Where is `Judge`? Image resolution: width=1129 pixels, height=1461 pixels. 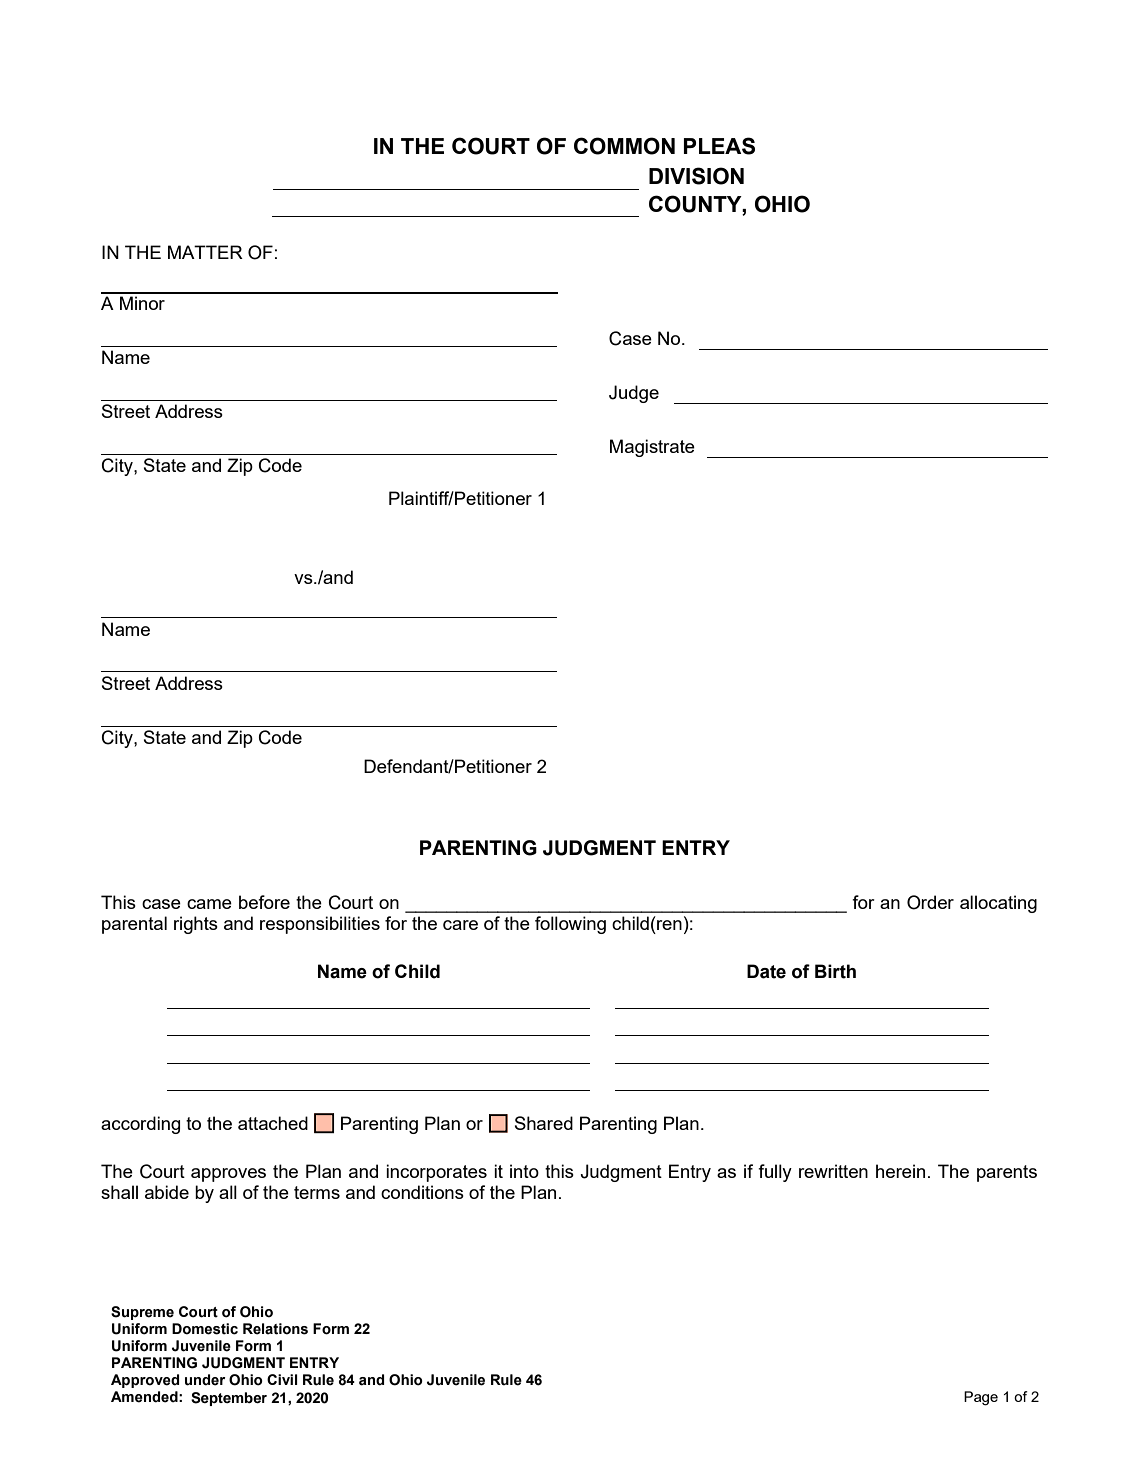
Judge is located at coordinates (634, 394).
